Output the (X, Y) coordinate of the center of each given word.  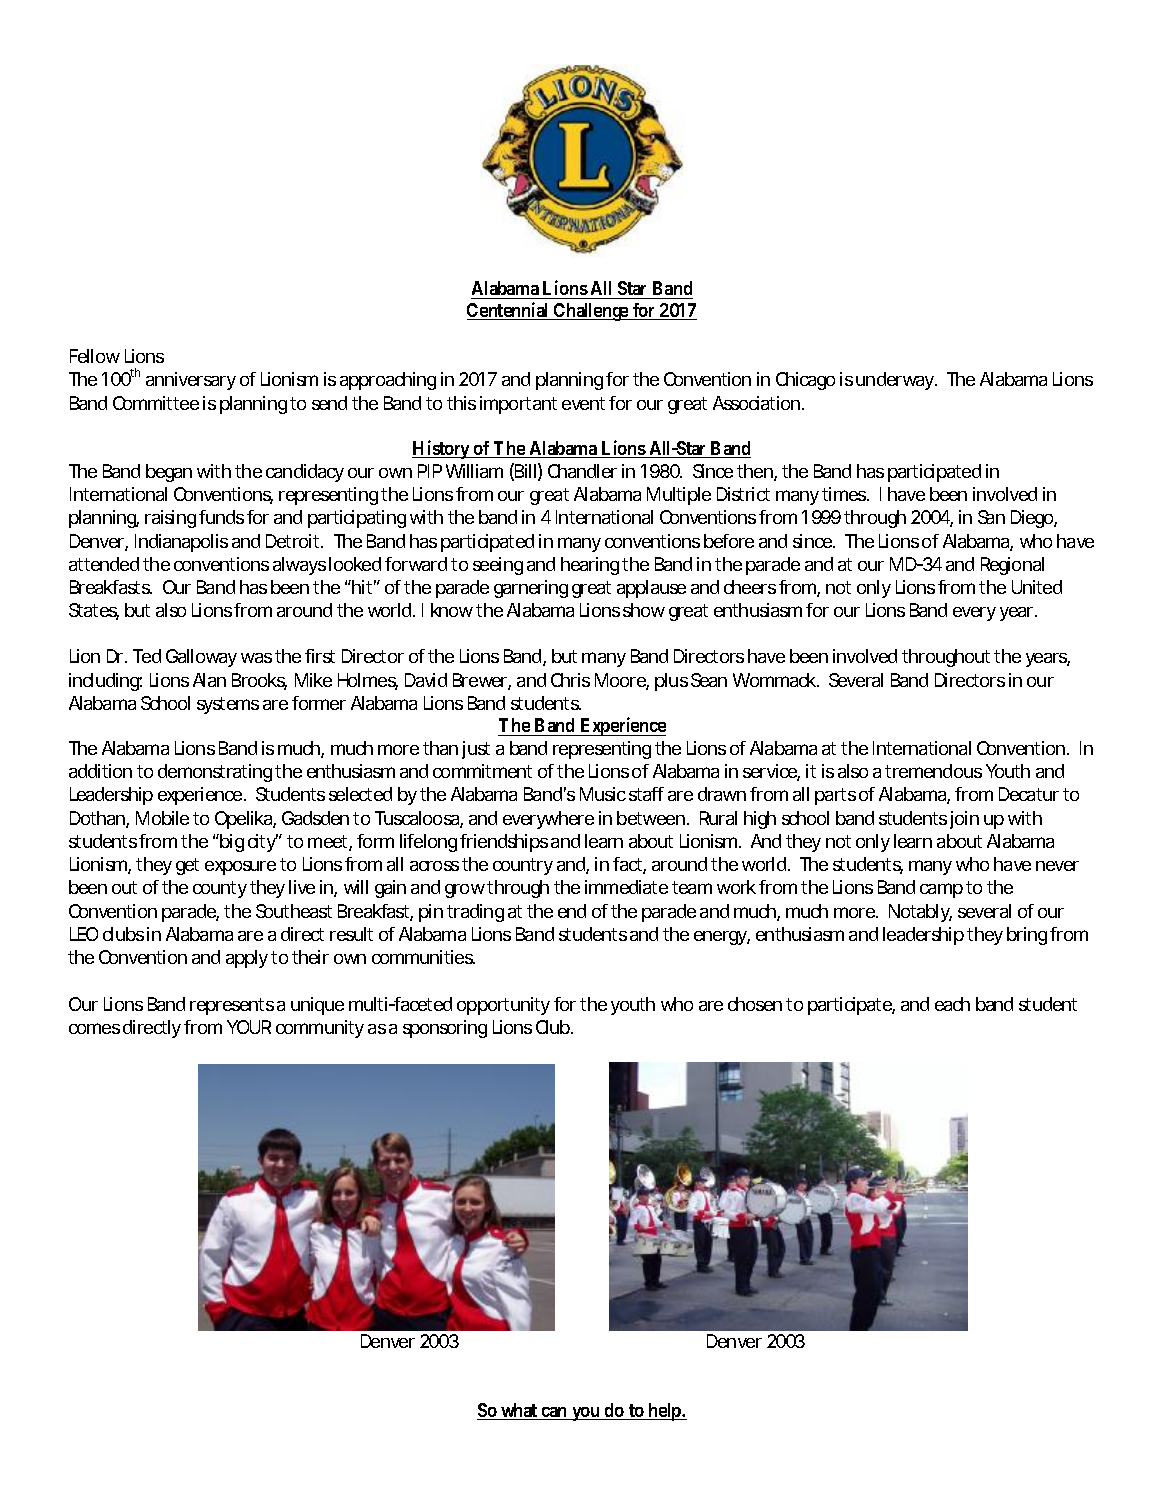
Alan (209, 680)
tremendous (933, 771)
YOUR (249, 1027)
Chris (570, 680)
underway (896, 381)
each (952, 1004)
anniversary (191, 381)
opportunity (503, 1006)
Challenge (591, 312)
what (520, 1411)
